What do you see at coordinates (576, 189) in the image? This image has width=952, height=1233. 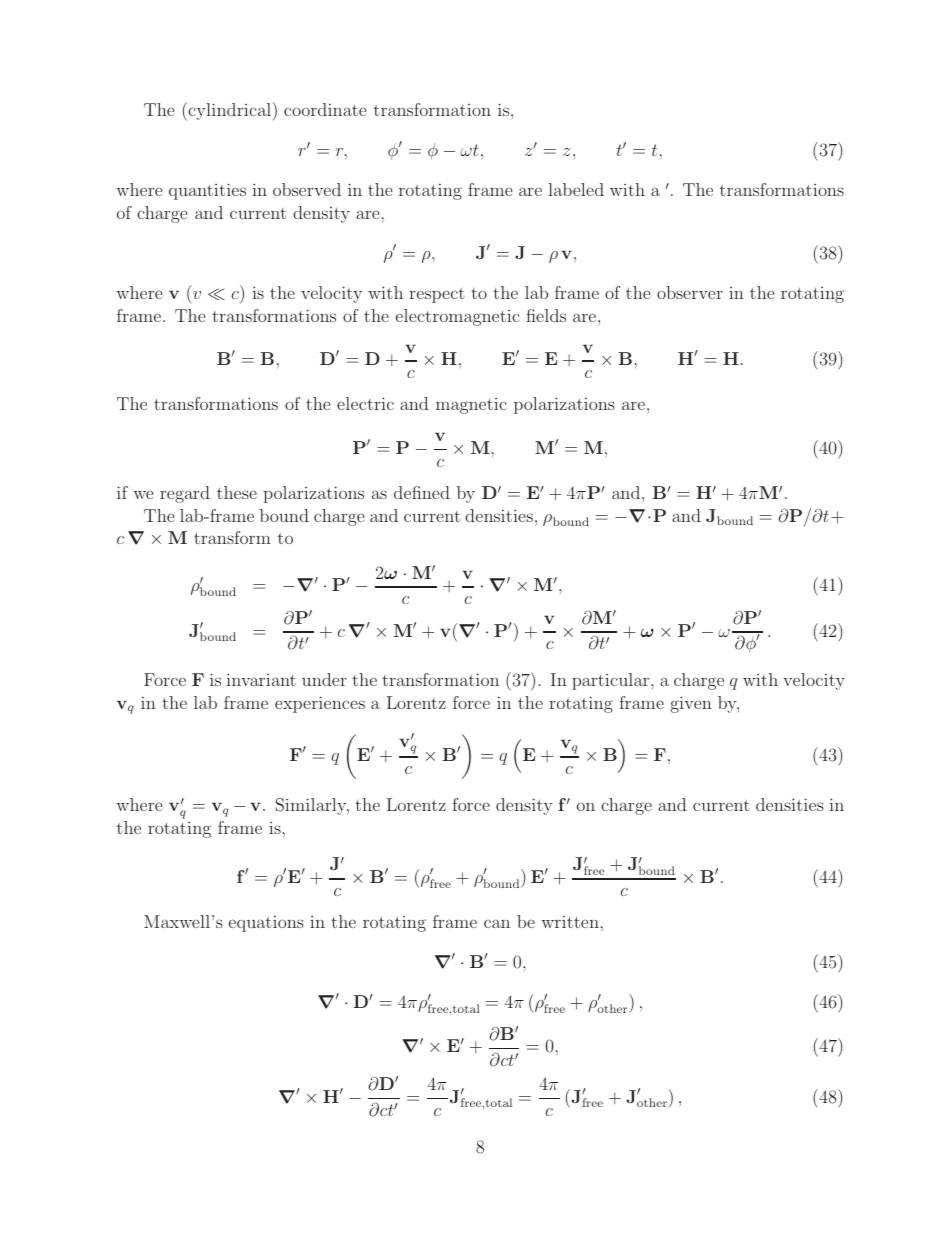 I see `labeled` at bounding box center [576, 189].
